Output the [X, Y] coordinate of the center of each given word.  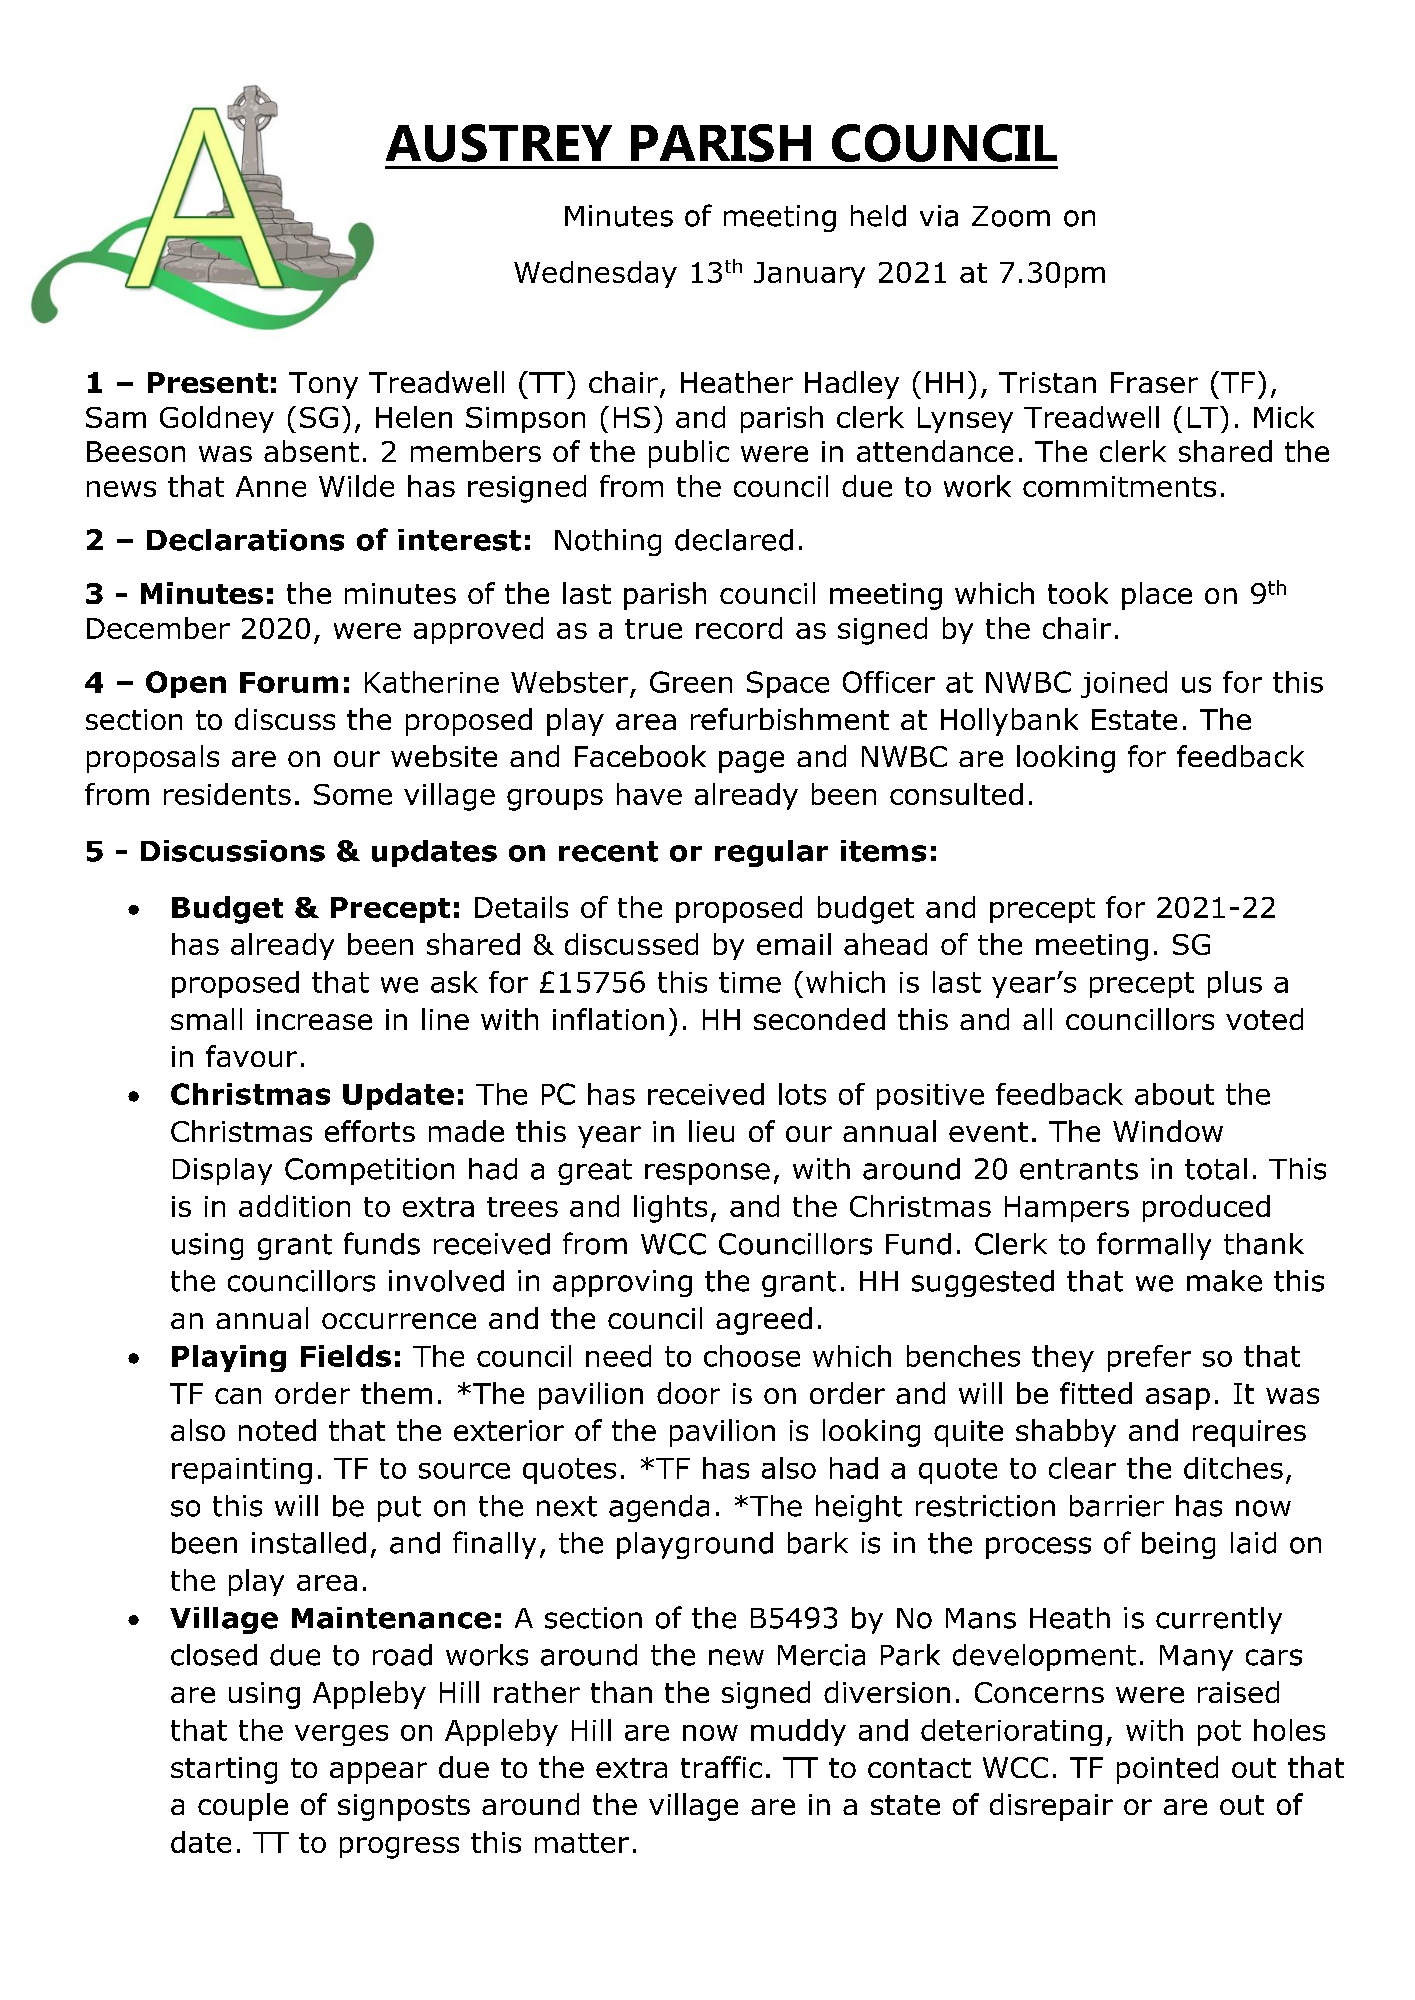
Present [208, 382]
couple [243, 1807]
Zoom [1011, 216]
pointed [1167, 1770]
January [809, 275]
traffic [721, 1767]
